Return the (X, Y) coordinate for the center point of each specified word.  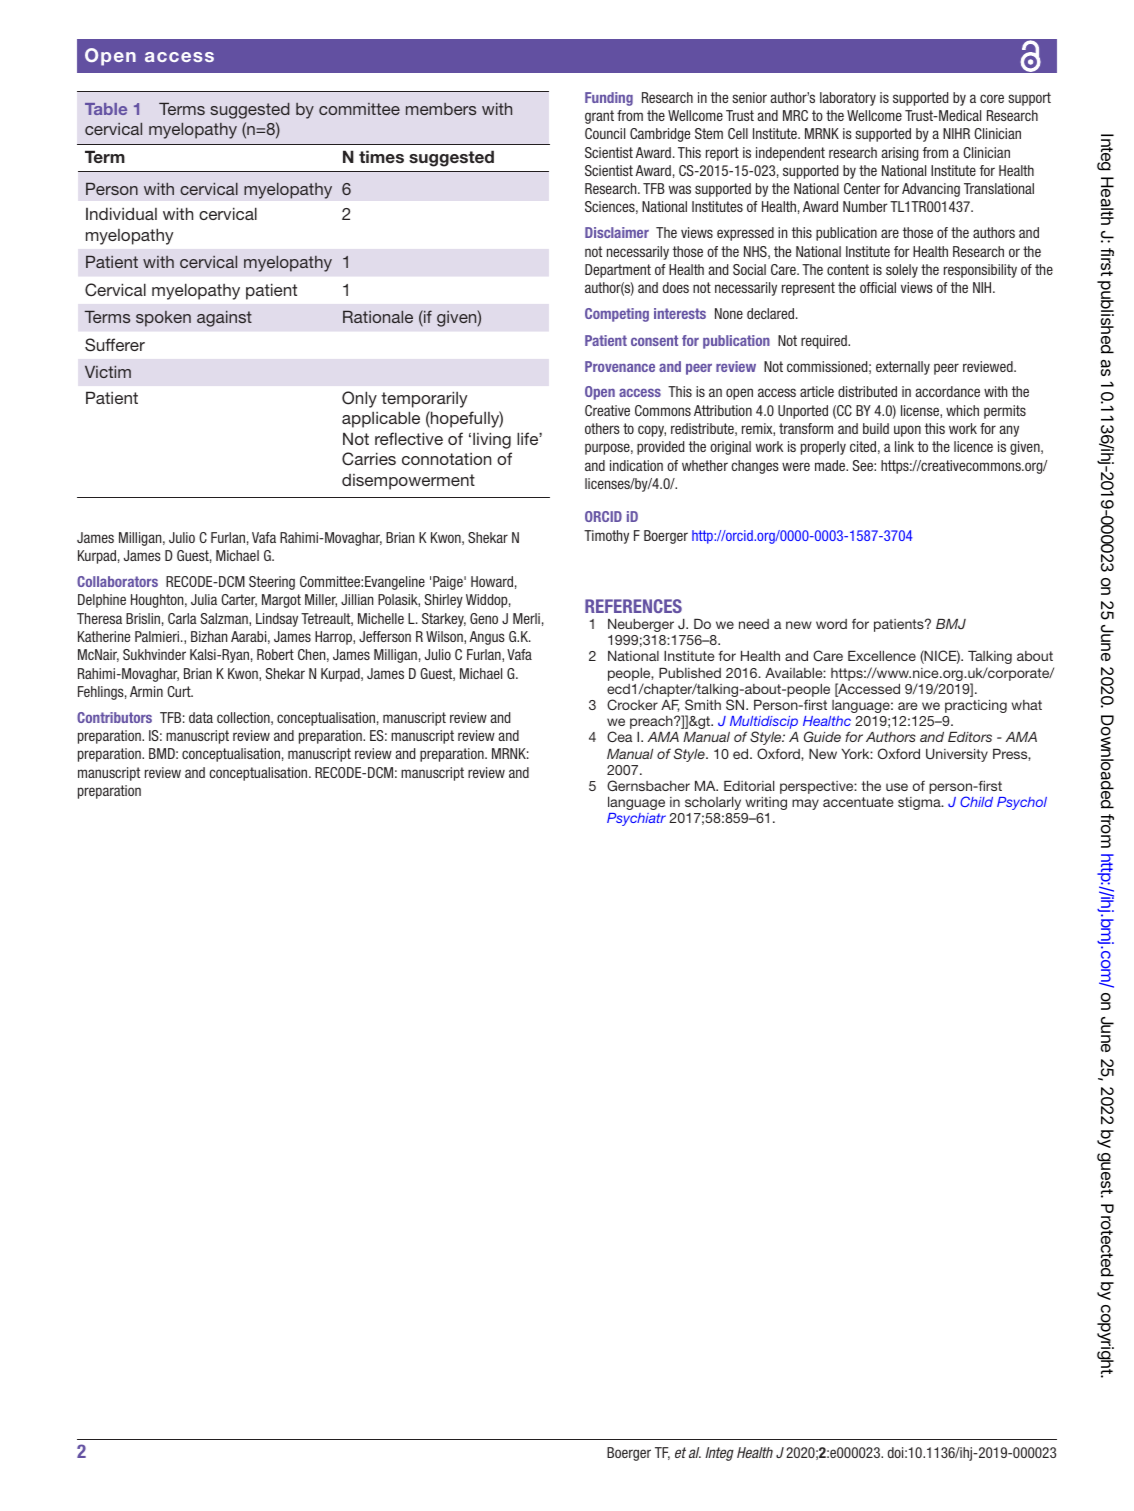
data (201, 717)
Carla (182, 618)
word (831, 624)
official (878, 287)
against (224, 319)
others (602, 428)
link (904, 446)
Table (106, 109)
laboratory (848, 99)
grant (599, 117)
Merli (526, 618)
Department (618, 271)
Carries (369, 459)
